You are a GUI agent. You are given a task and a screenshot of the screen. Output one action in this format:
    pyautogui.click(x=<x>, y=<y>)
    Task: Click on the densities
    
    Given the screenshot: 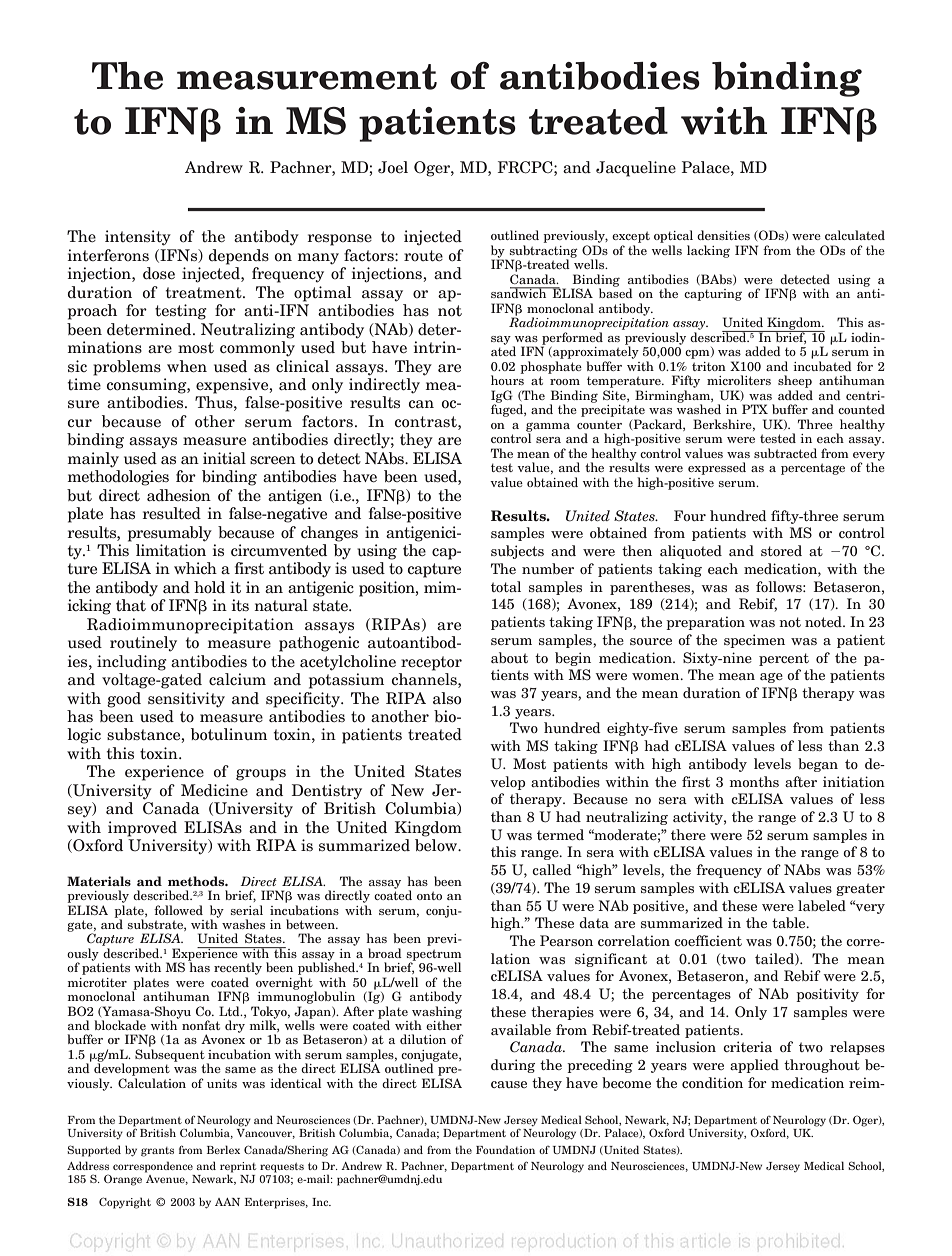 What is the action you would take?
    pyautogui.click(x=723, y=235)
